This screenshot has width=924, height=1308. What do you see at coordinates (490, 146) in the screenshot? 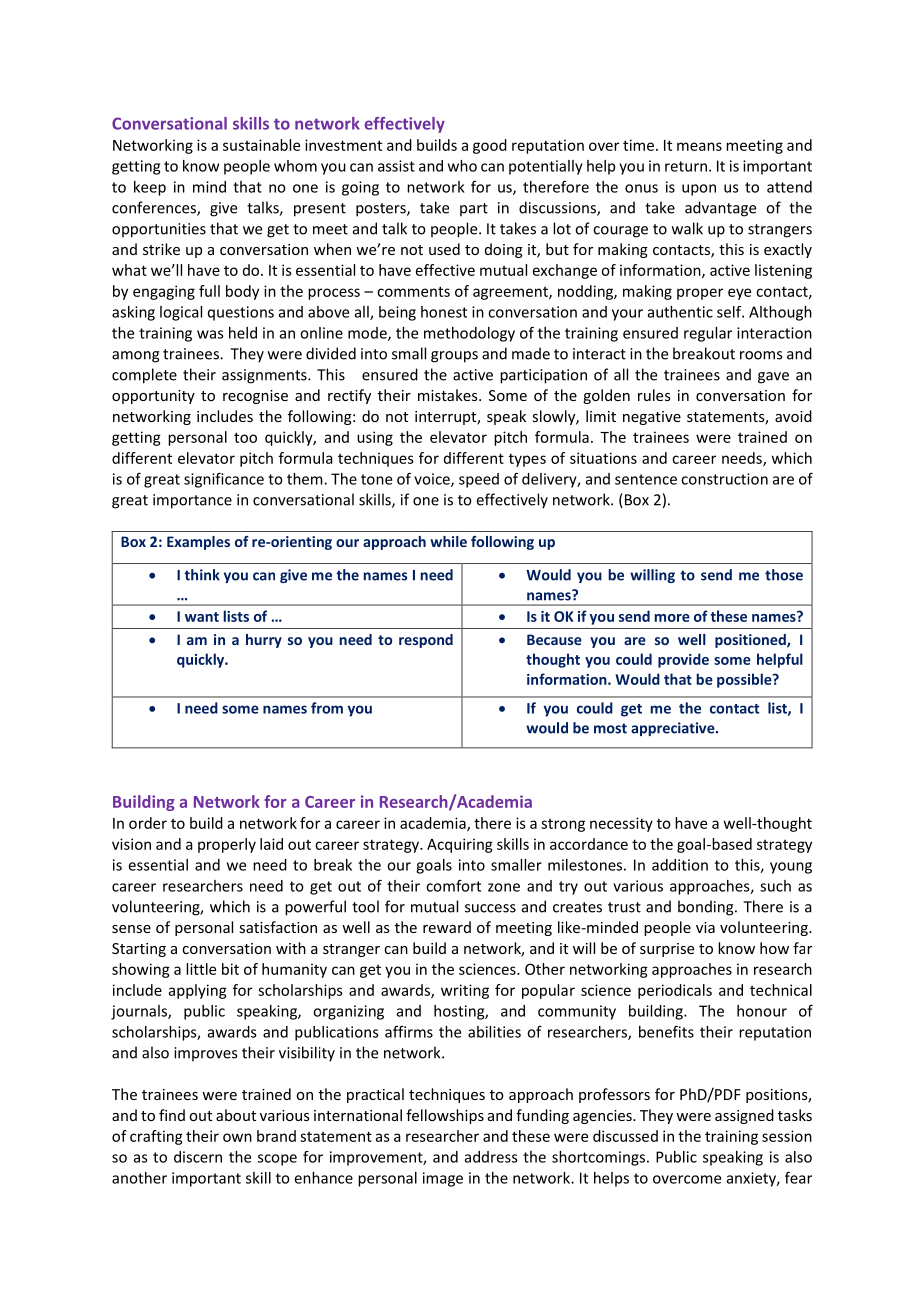
I see `good` at bounding box center [490, 146].
